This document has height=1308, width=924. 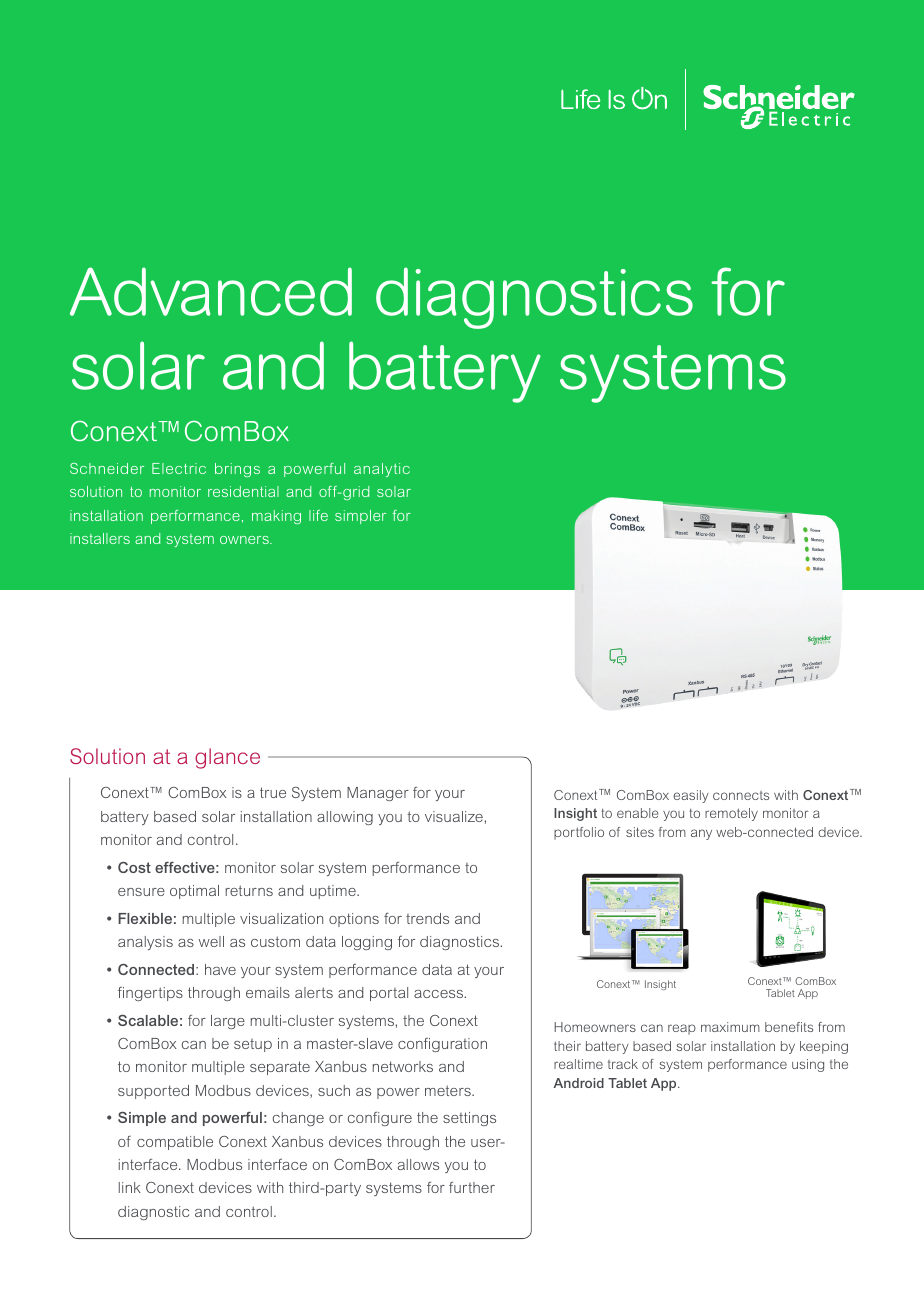 I want to click on trends, so click(x=427, y=918).
